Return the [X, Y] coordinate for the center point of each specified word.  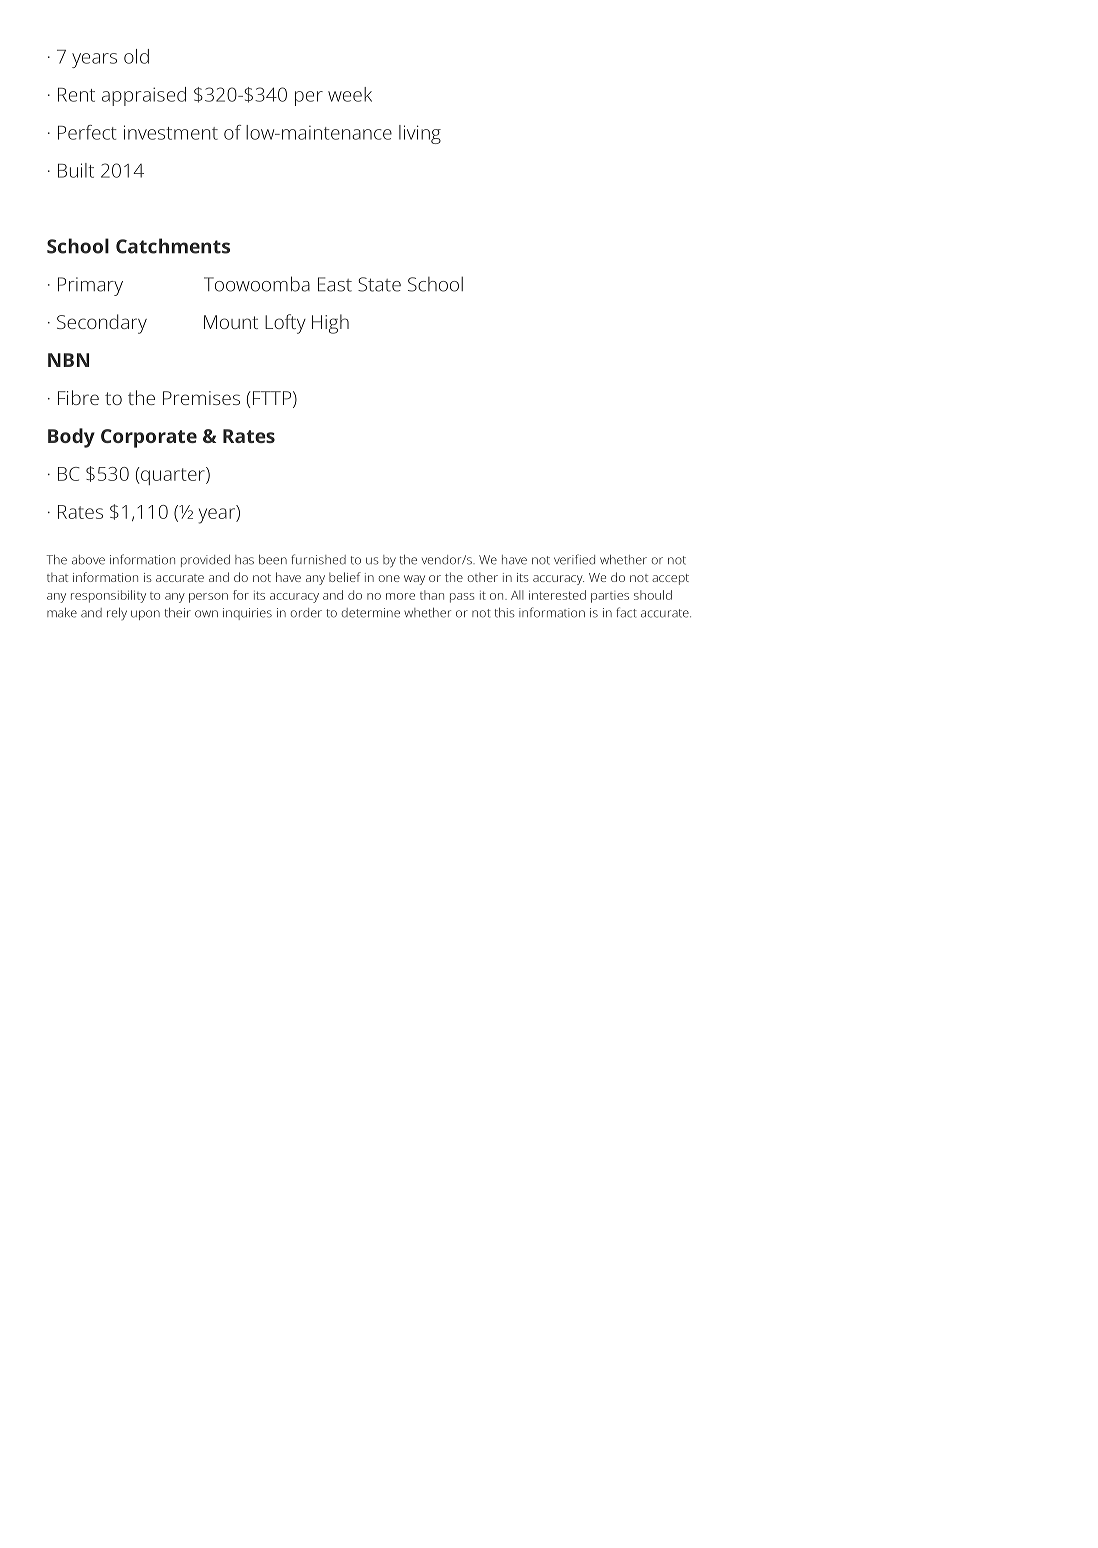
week [350, 94]
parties [610, 597]
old [136, 56]
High [330, 324]
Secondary [102, 324]
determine [371, 613]
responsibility [108, 596]
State [379, 284]
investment [171, 132]
